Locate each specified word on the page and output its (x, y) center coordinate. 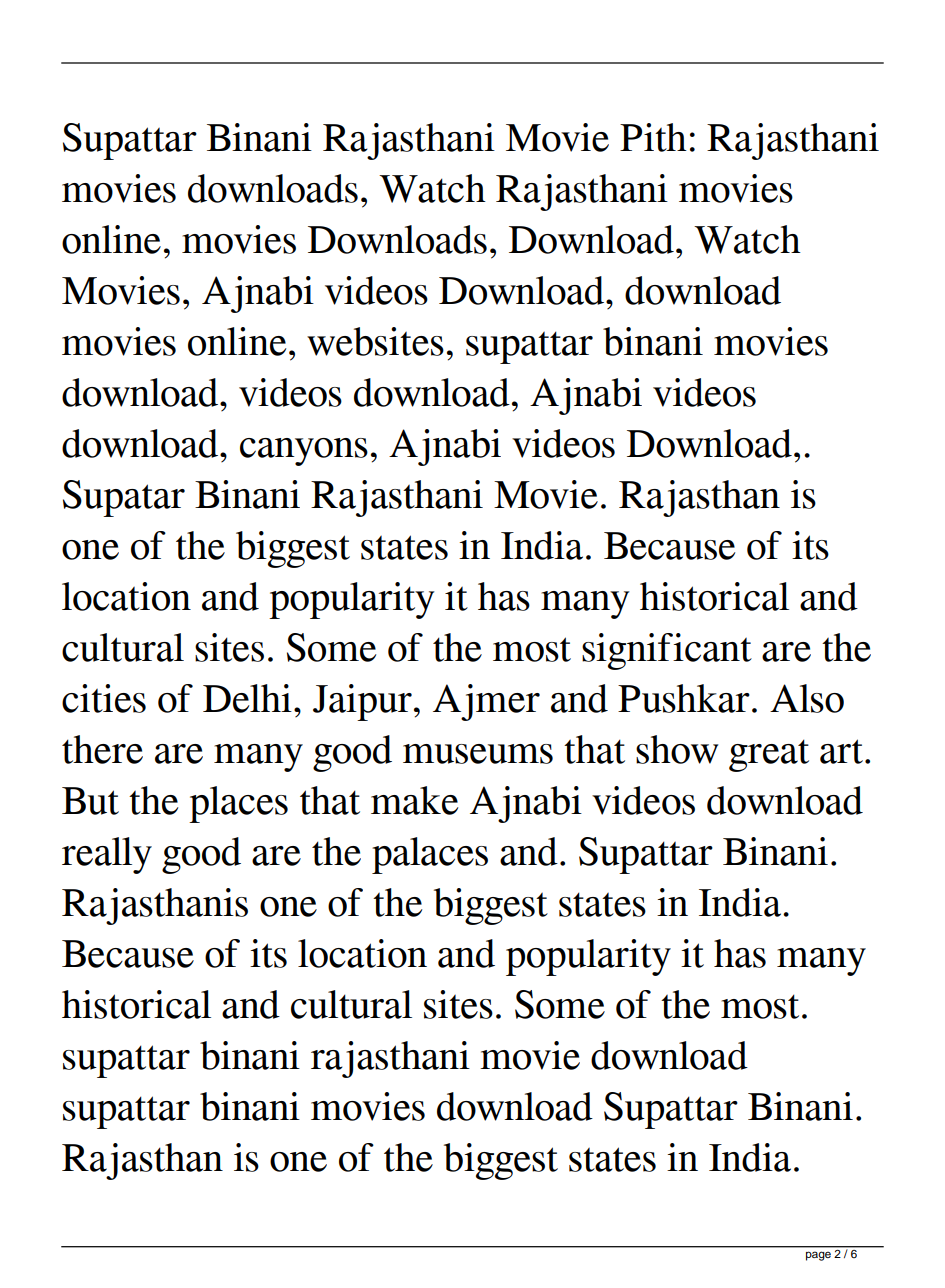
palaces (430, 855)
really (107, 855)
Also (807, 698)
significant (667, 651)
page (818, 1256)
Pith (653, 137)
